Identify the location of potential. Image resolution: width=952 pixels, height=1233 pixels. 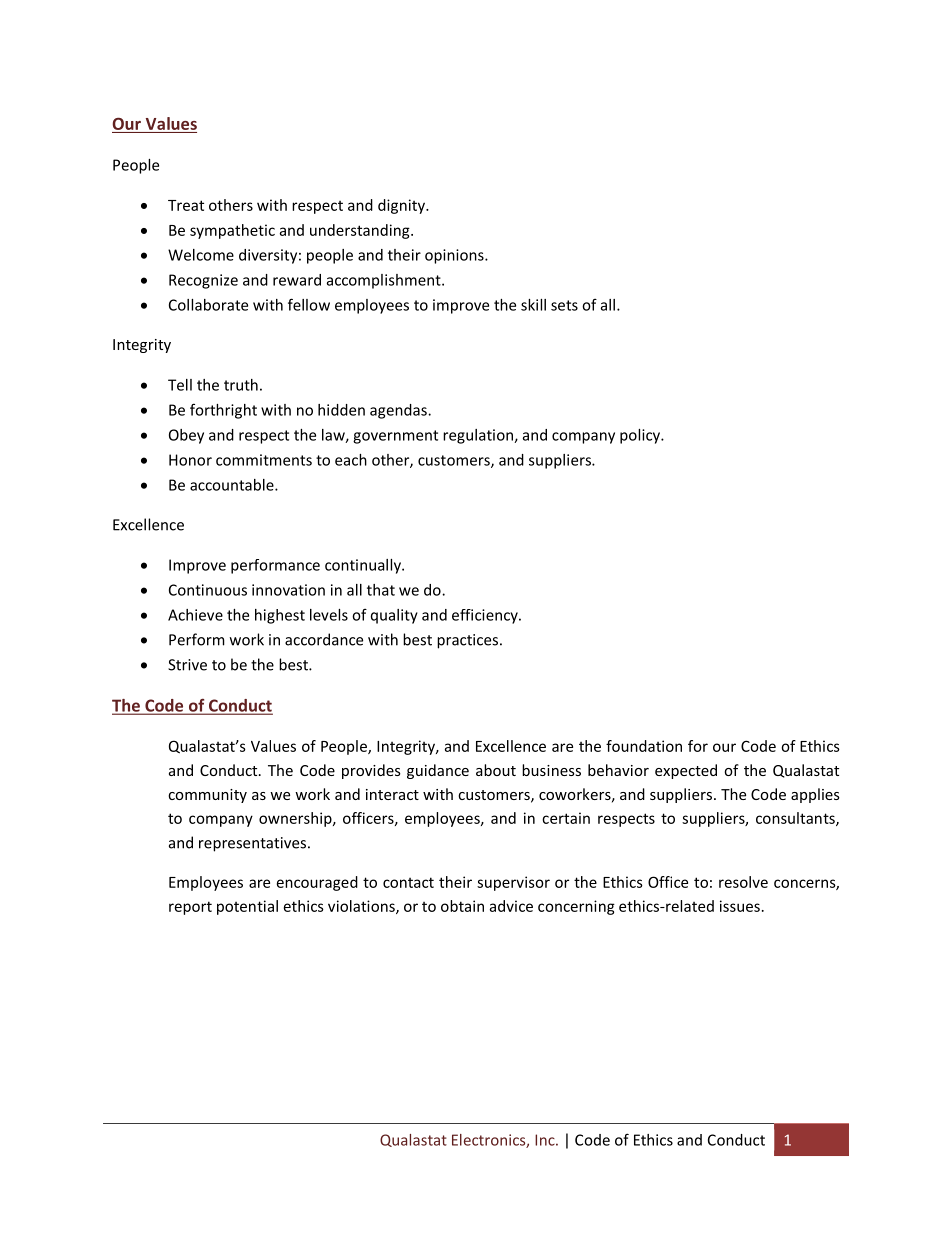
(247, 907).
